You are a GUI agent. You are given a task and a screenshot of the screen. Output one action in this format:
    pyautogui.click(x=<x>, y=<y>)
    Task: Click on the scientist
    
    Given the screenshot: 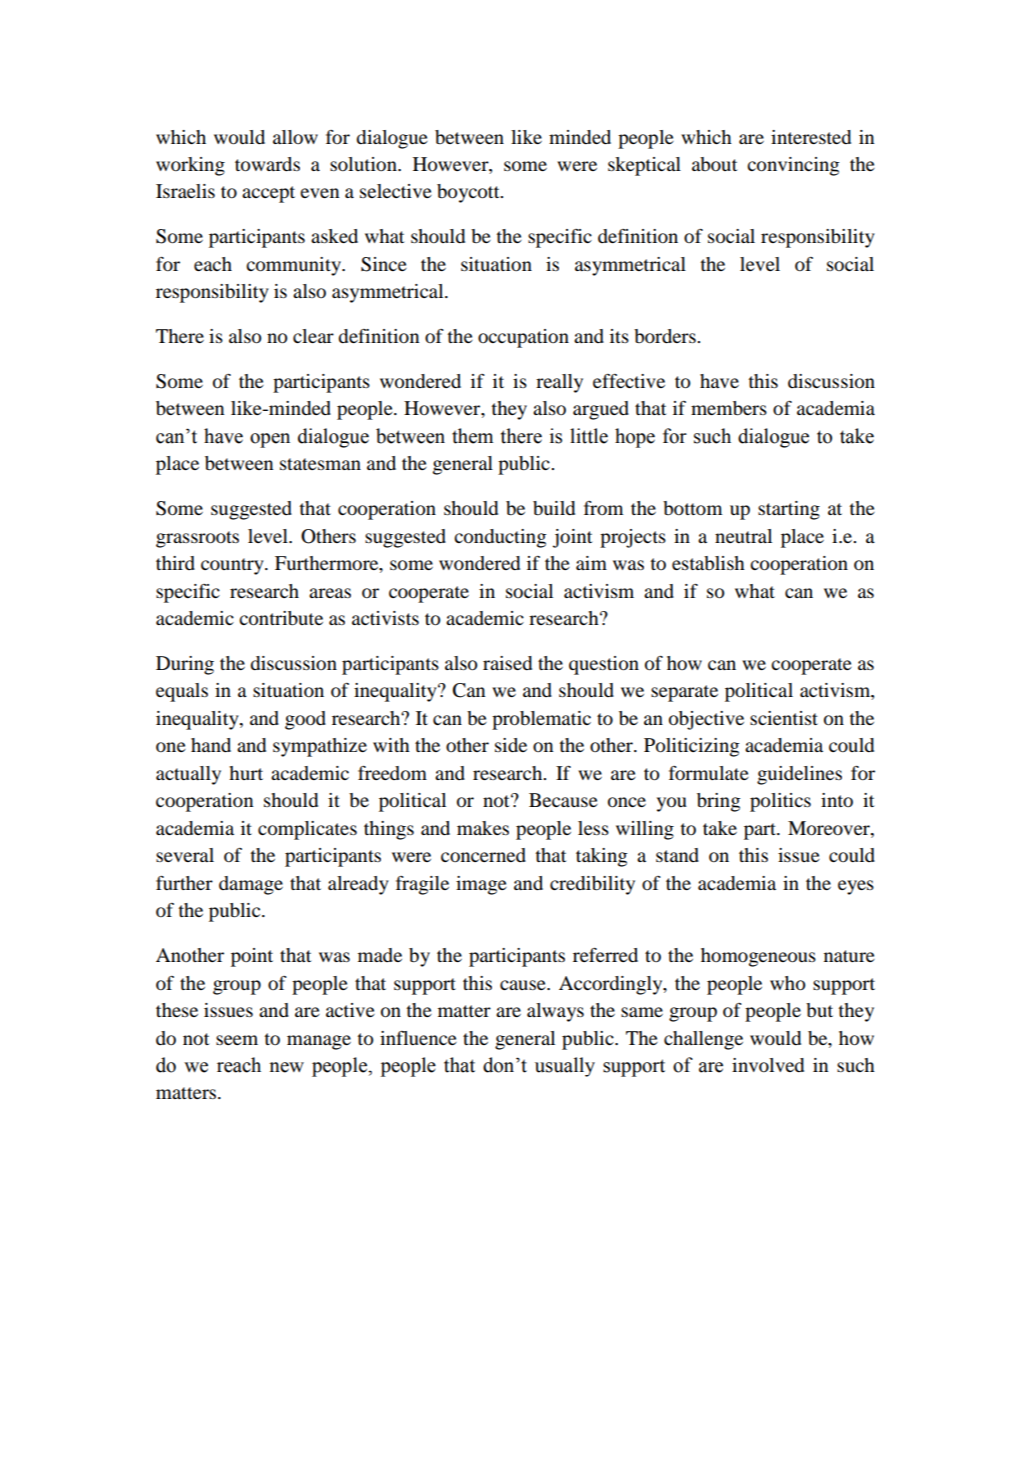 What is the action you would take?
    pyautogui.click(x=784, y=718)
